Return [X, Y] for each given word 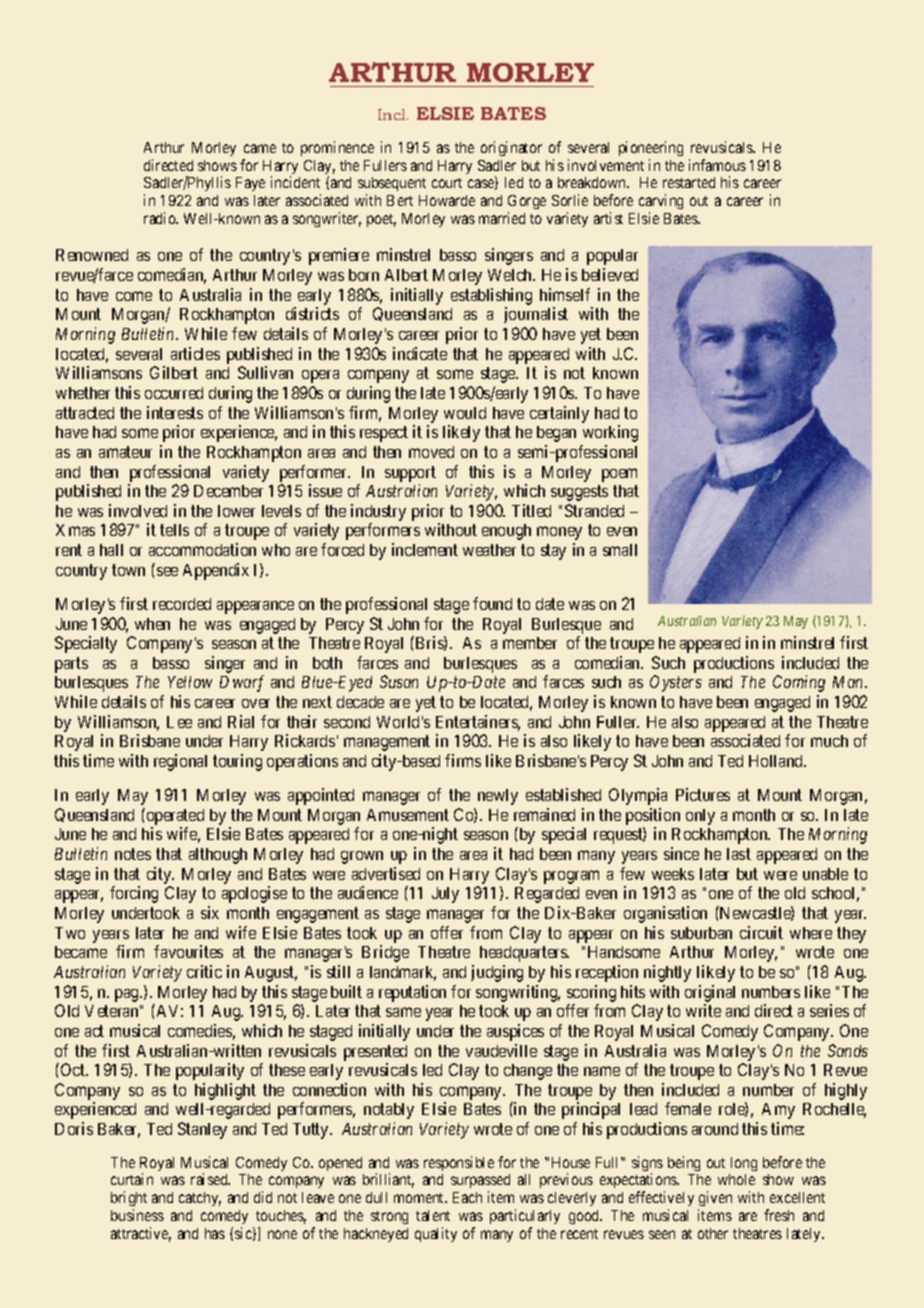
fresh [779, 1215]
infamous [717, 165]
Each [467, 1197]
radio [161, 218]
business [137, 1215]
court [447, 183]
